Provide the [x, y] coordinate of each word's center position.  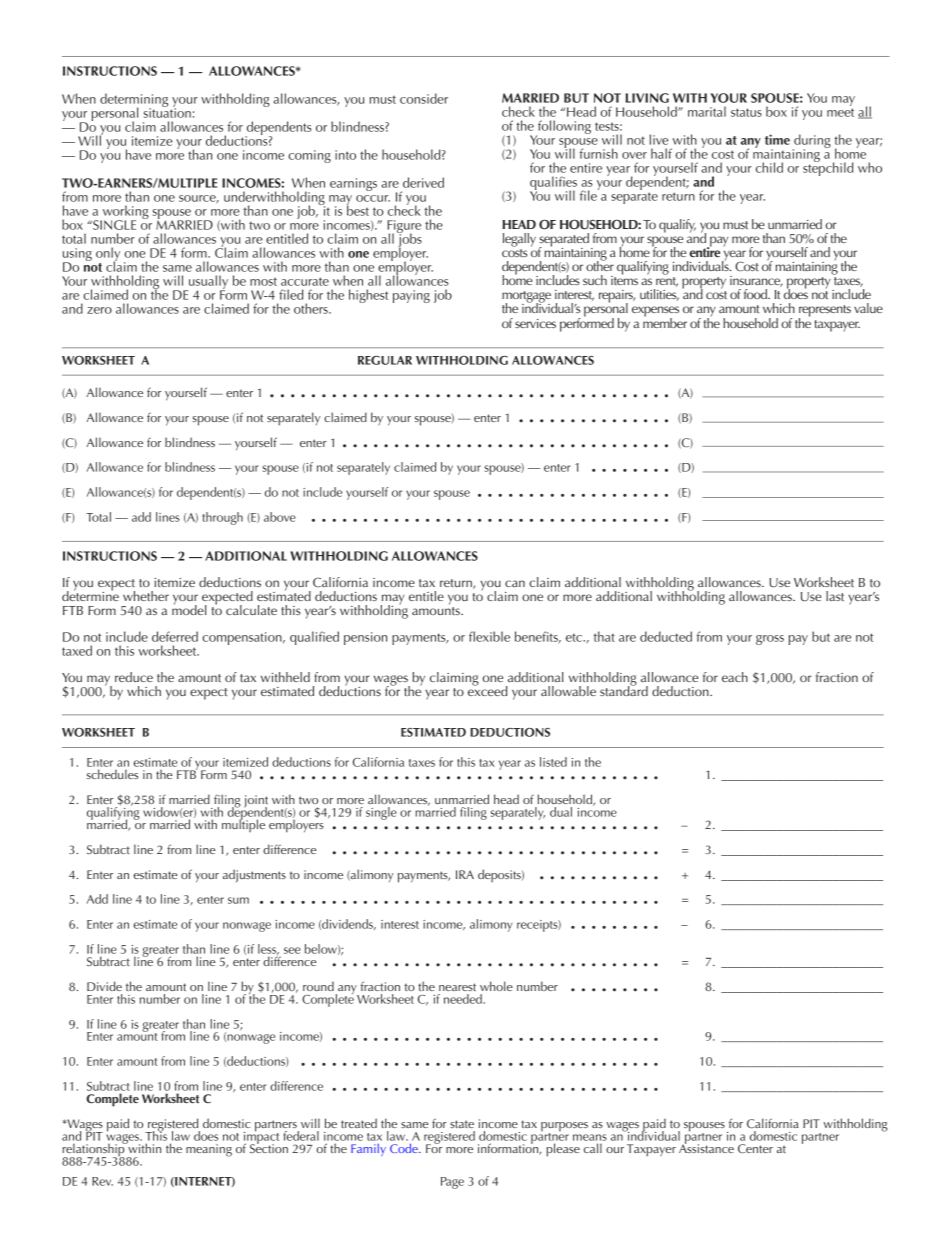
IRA [465, 874]
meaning [209, 1150]
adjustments [254, 875]
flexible [489, 636]
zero [99, 310]
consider [424, 98]
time [777, 139]
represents [825, 312]
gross [770, 640]
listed [553, 762]
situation [167, 112]
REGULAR [385, 360]
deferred [175, 636]
